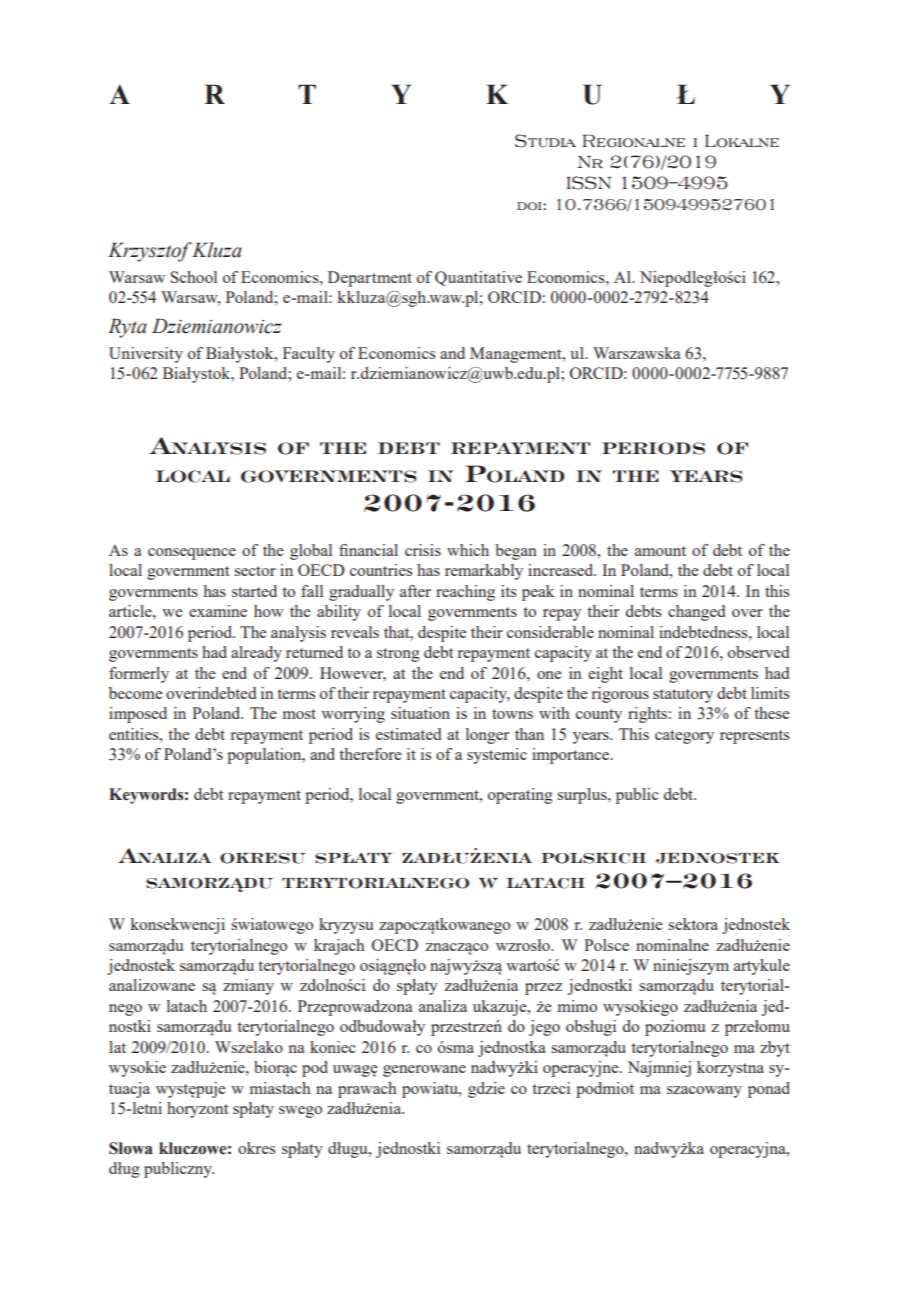 Image resolution: width=899 pixels, height=1307 pixels. What do you see at coordinates (193, 277) in the screenshot?
I see `School` at bounding box center [193, 277].
